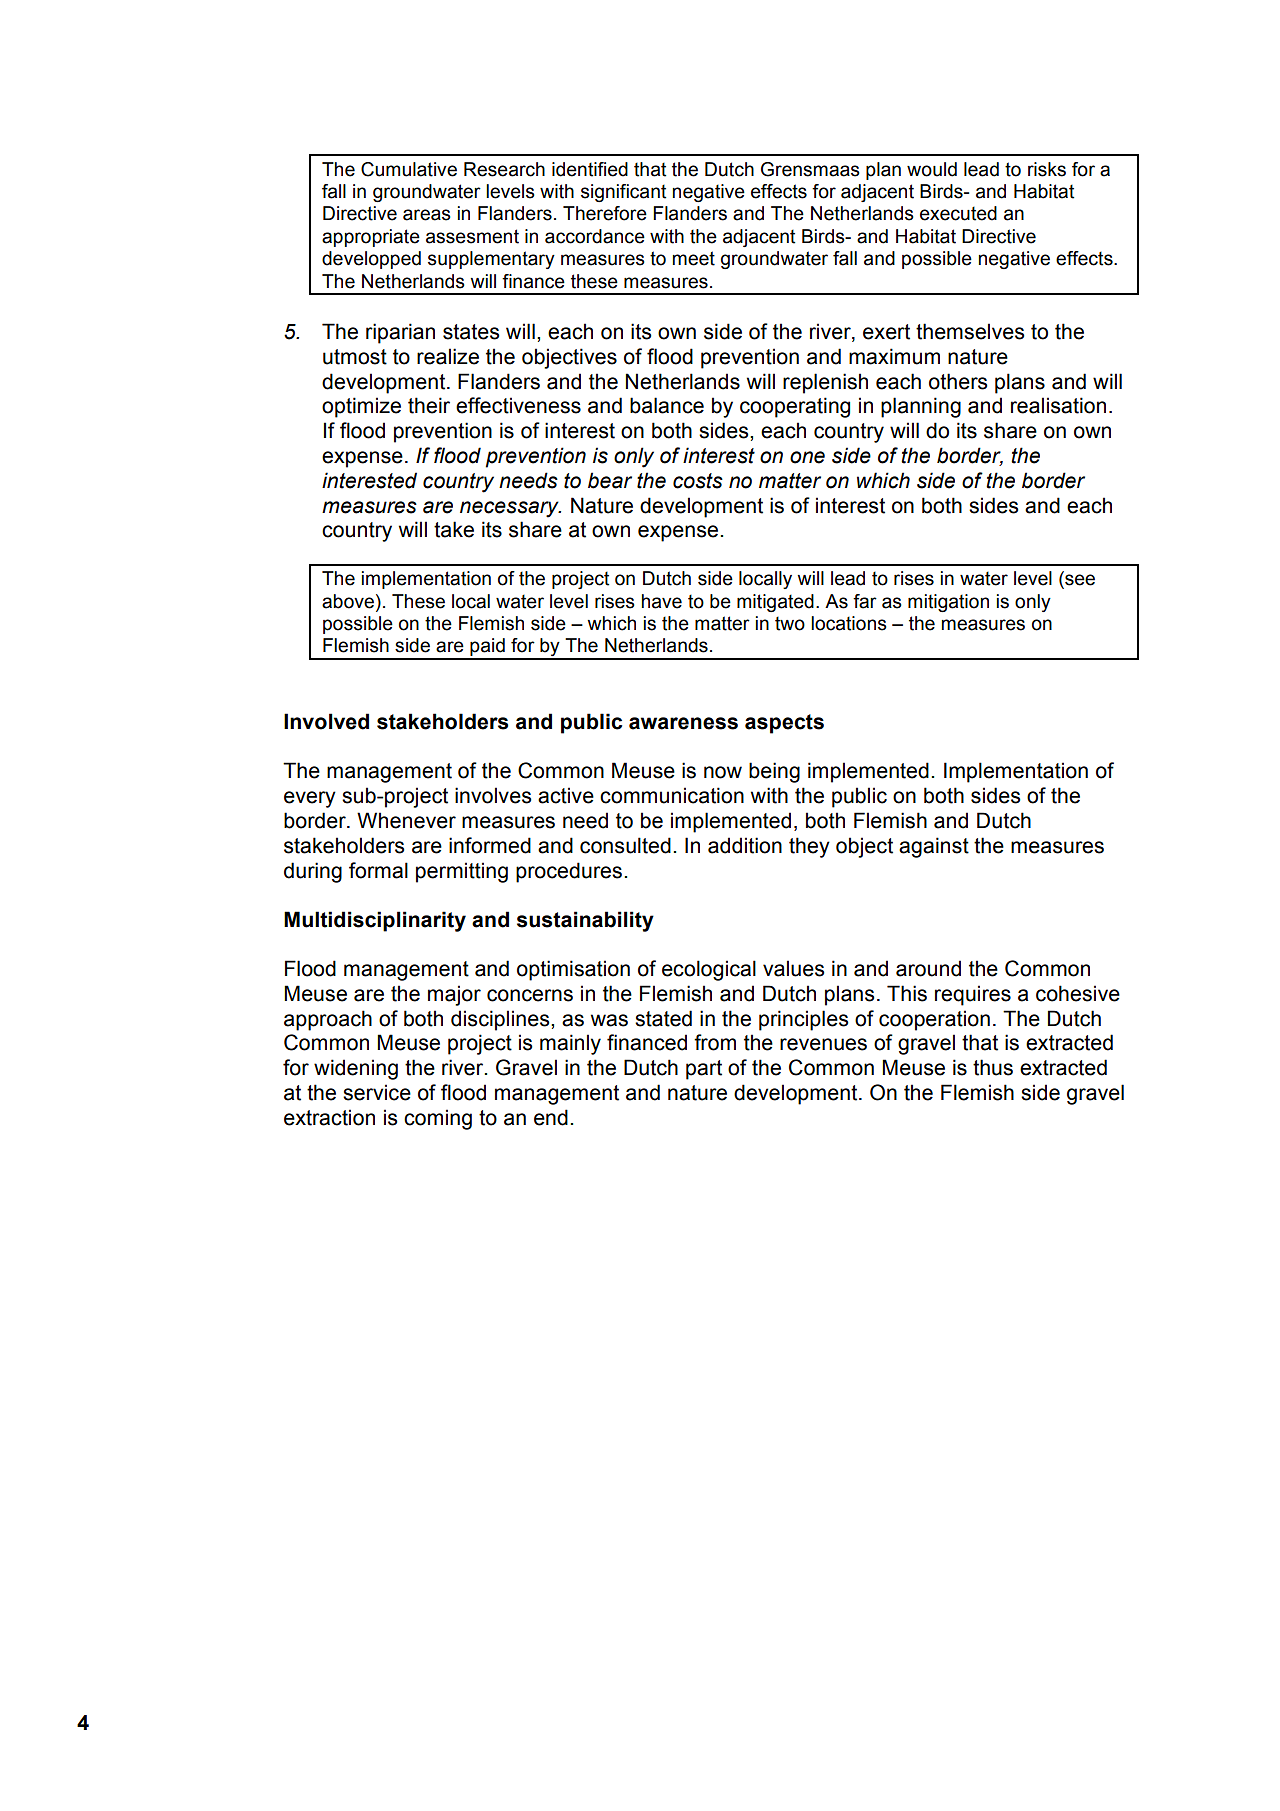 This screenshot has width=1280, height=1811. I want to click on have, so click(662, 601).
